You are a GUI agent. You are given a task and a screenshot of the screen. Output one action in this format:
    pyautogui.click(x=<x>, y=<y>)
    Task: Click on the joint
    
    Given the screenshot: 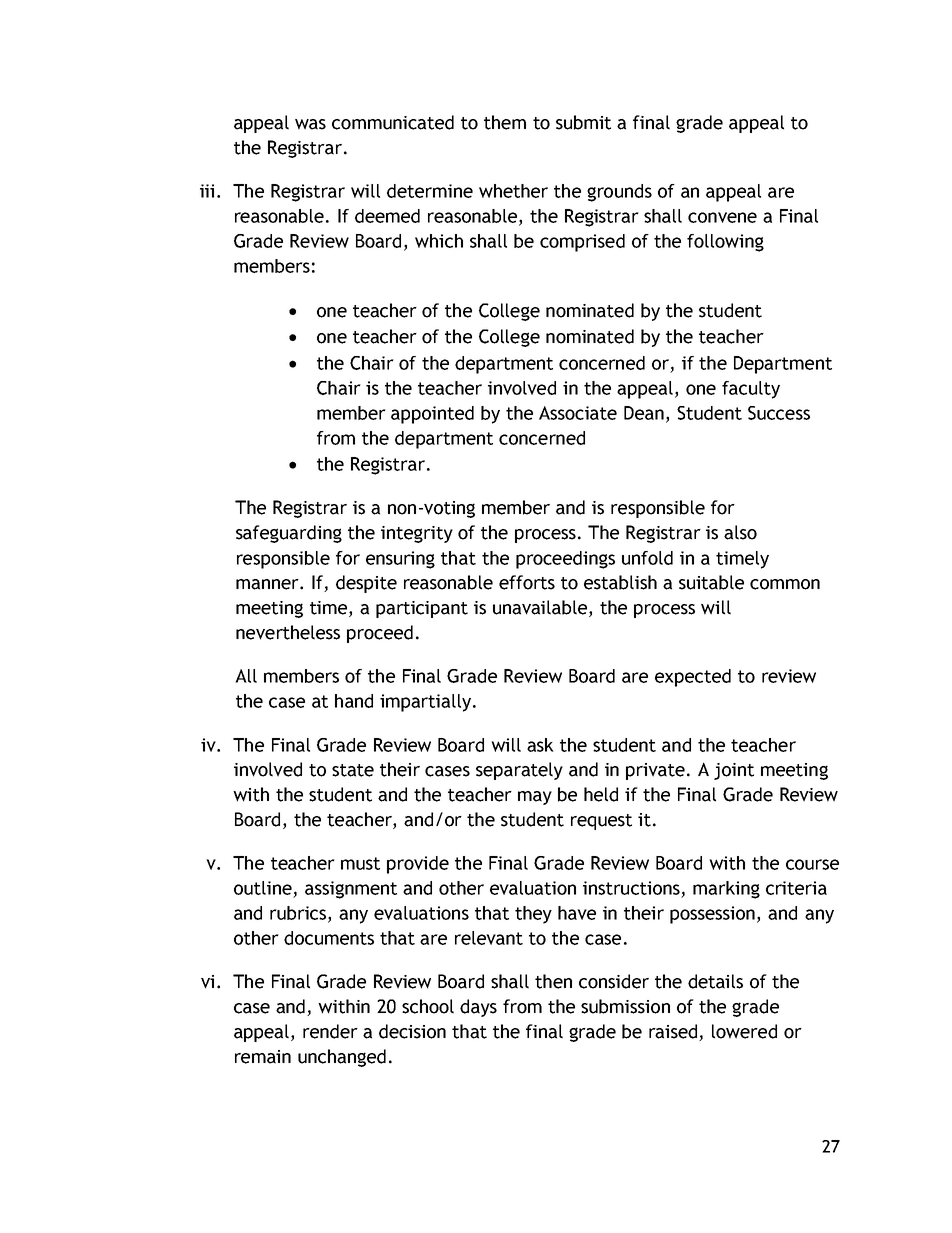 What is the action you would take?
    pyautogui.click(x=734, y=771)
